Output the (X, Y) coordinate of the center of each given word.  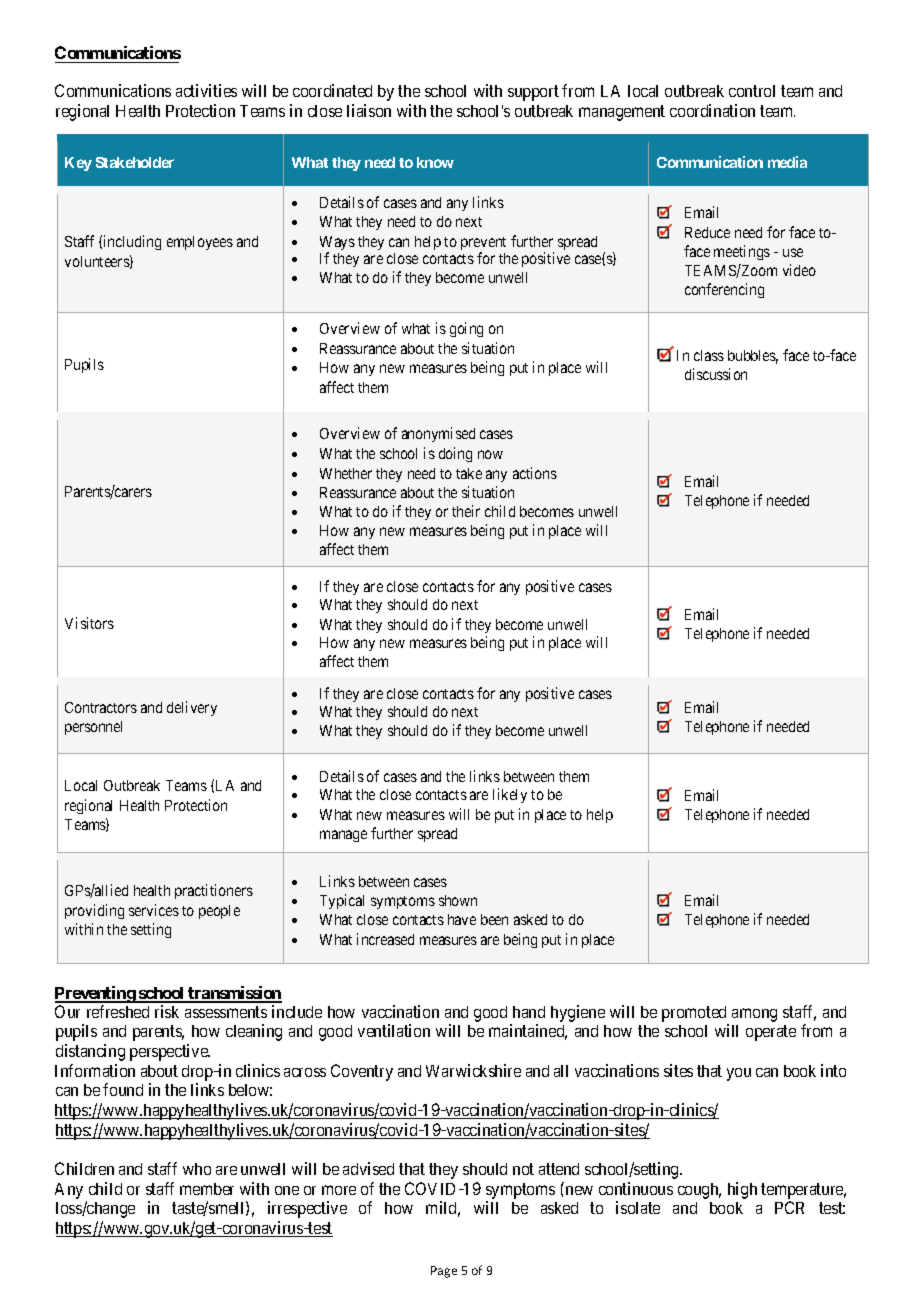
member (207, 1189)
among (754, 1015)
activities (206, 90)
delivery (192, 708)
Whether (346, 473)
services (154, 910)
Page (444, 1272)
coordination (712, 110)
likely (510, 795)
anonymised (438, 434)
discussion (716, 374)
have (462, 919)
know (435, 162)
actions (535, 473)
